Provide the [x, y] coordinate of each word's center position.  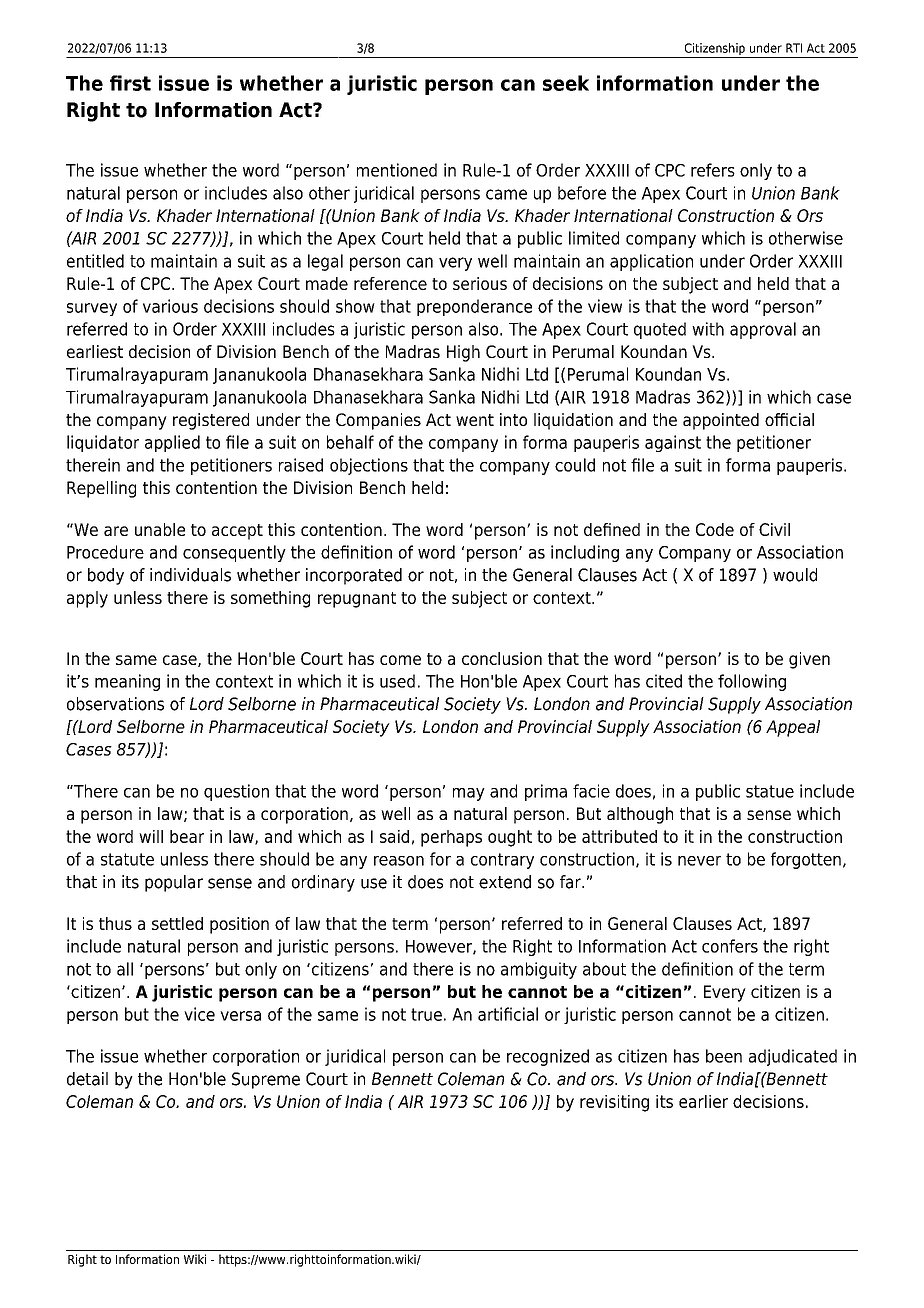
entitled [95, 261]
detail [87, 1079]
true [426, 1014]
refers [713, 170]
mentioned [397, 170]
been [724, 1056]
